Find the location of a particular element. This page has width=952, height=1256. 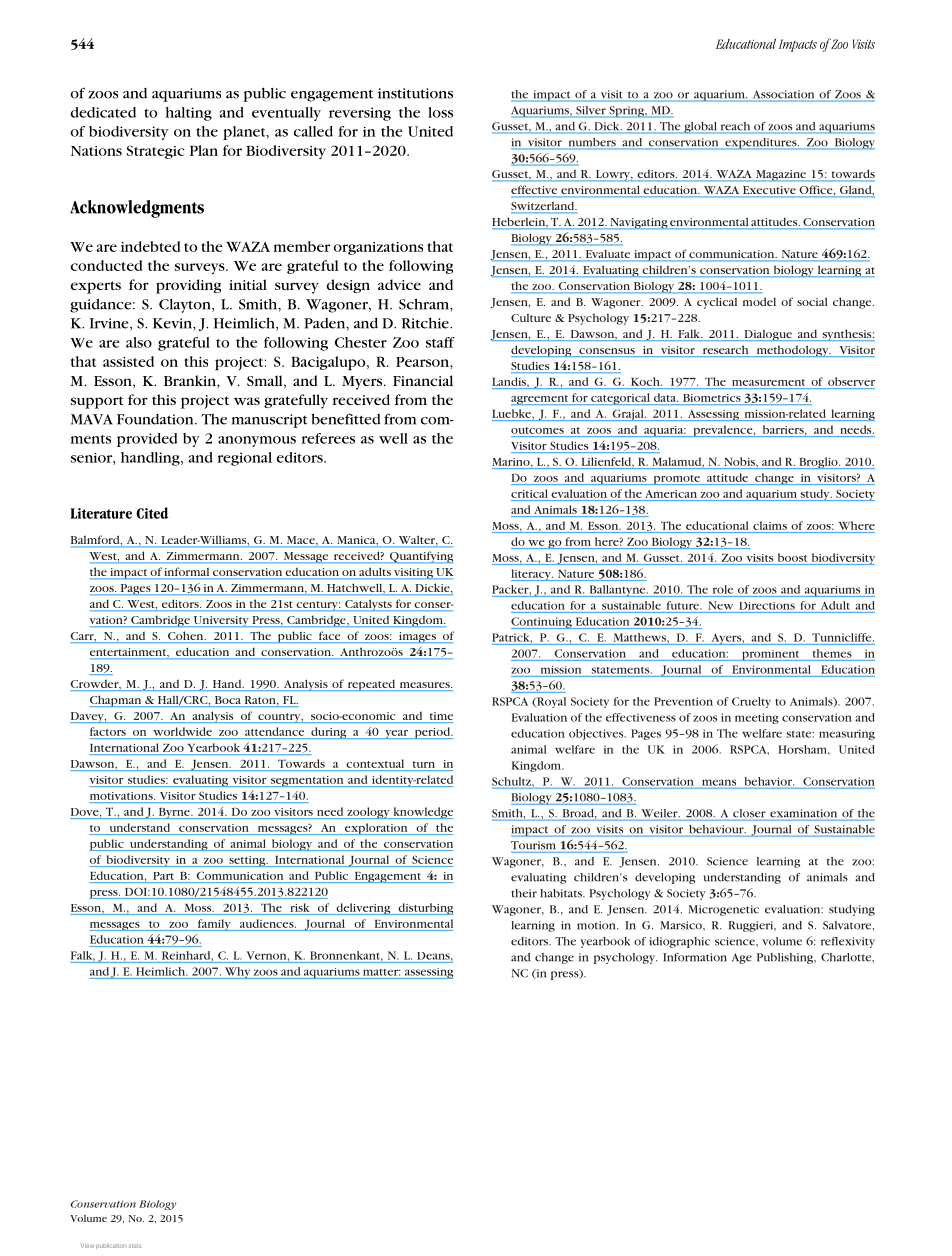

Association is located at coordinates (783, 95).
